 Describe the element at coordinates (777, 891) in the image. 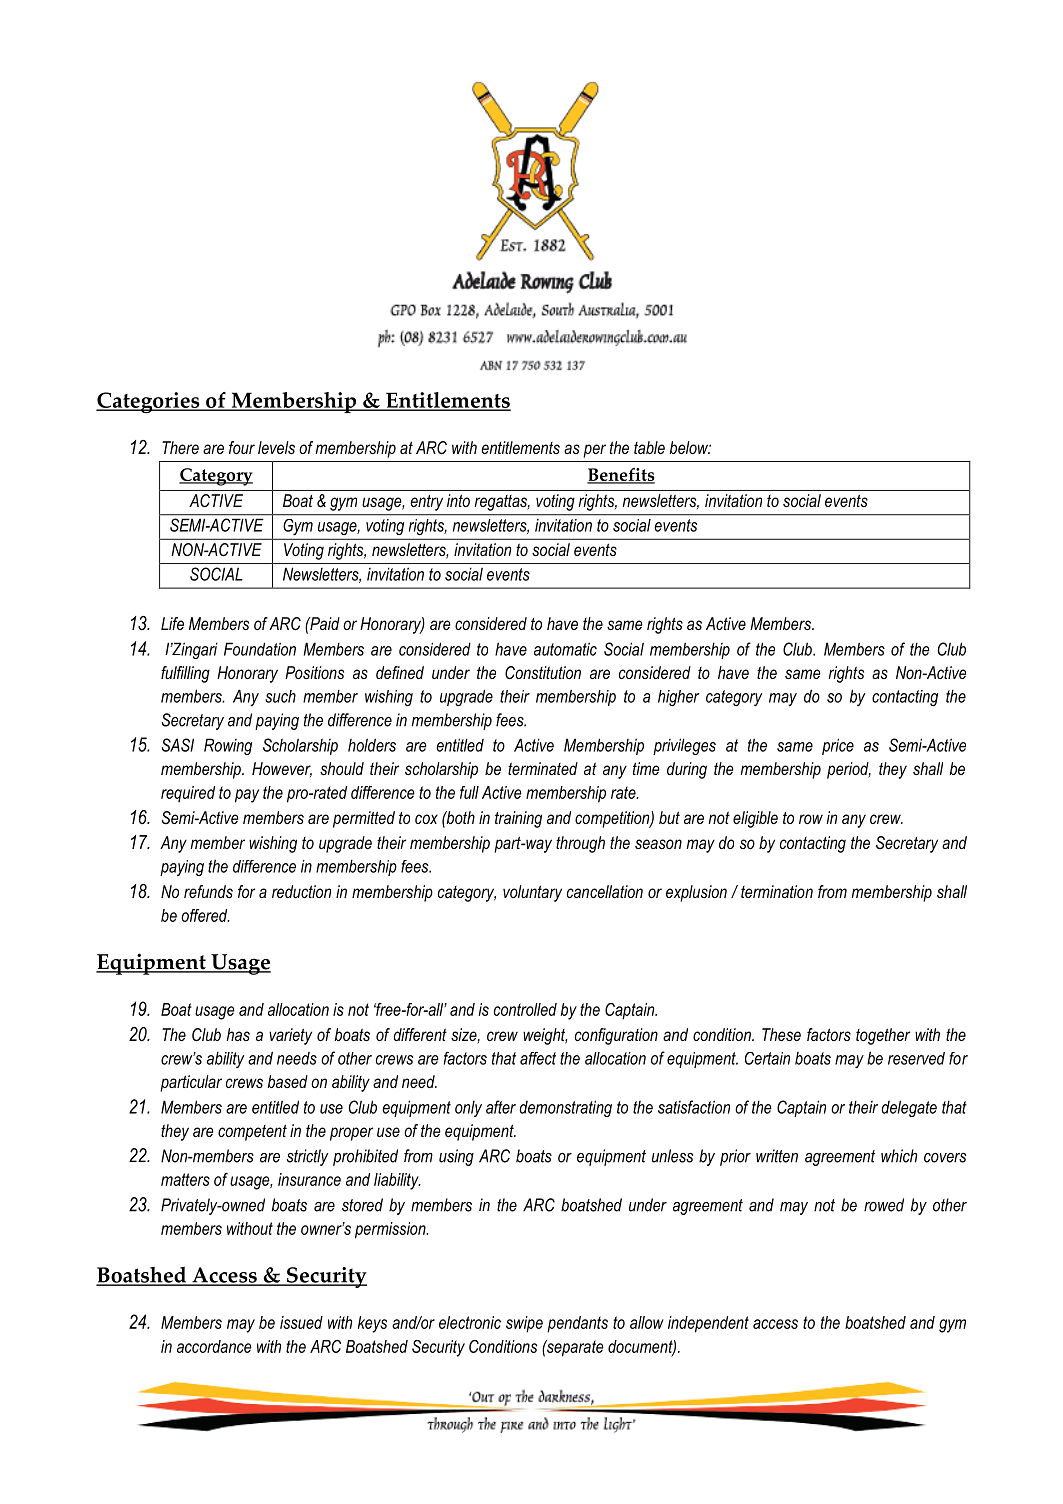

I see `termination` at that location.
